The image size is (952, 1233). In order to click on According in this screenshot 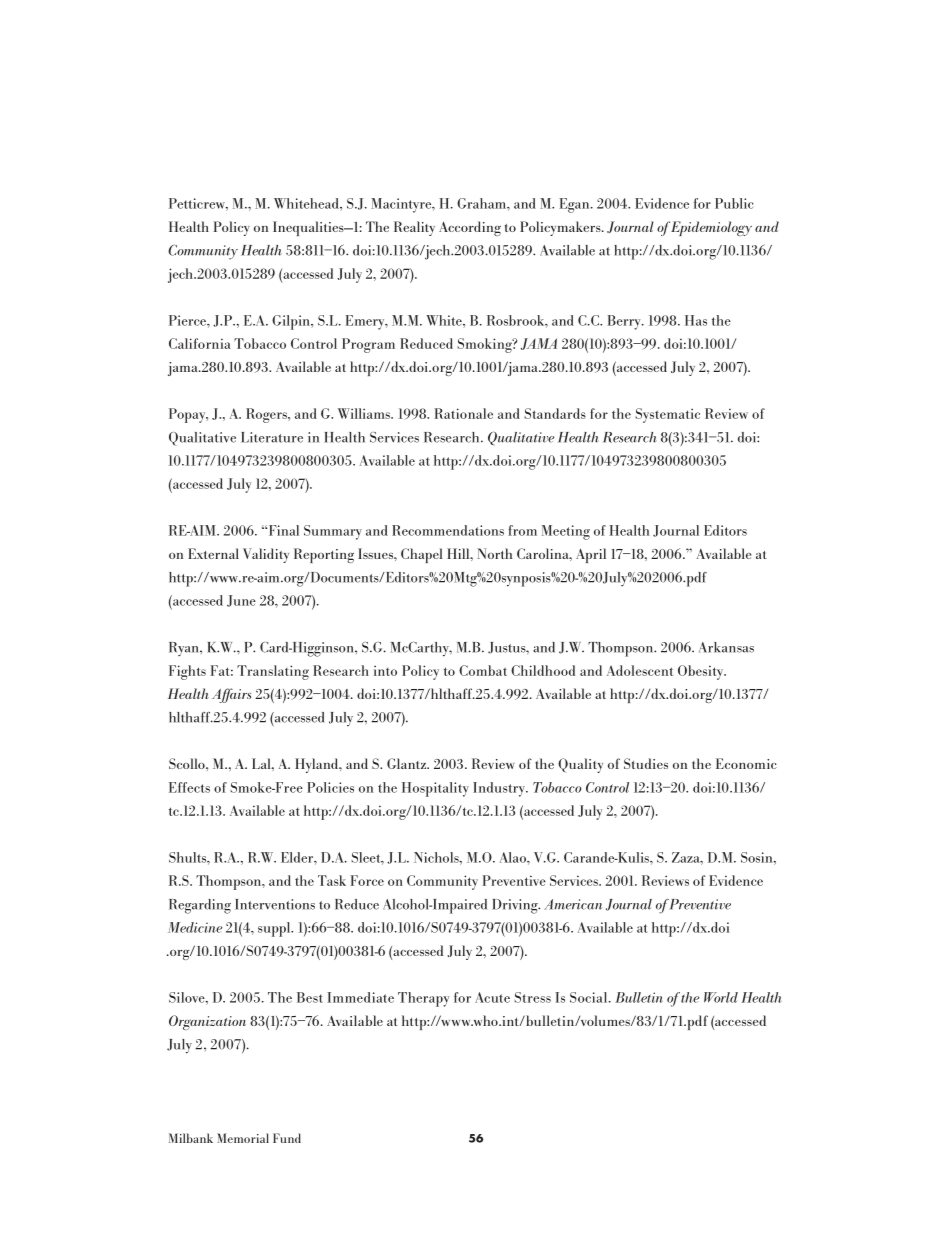, I will do `click(470, 228)`.
